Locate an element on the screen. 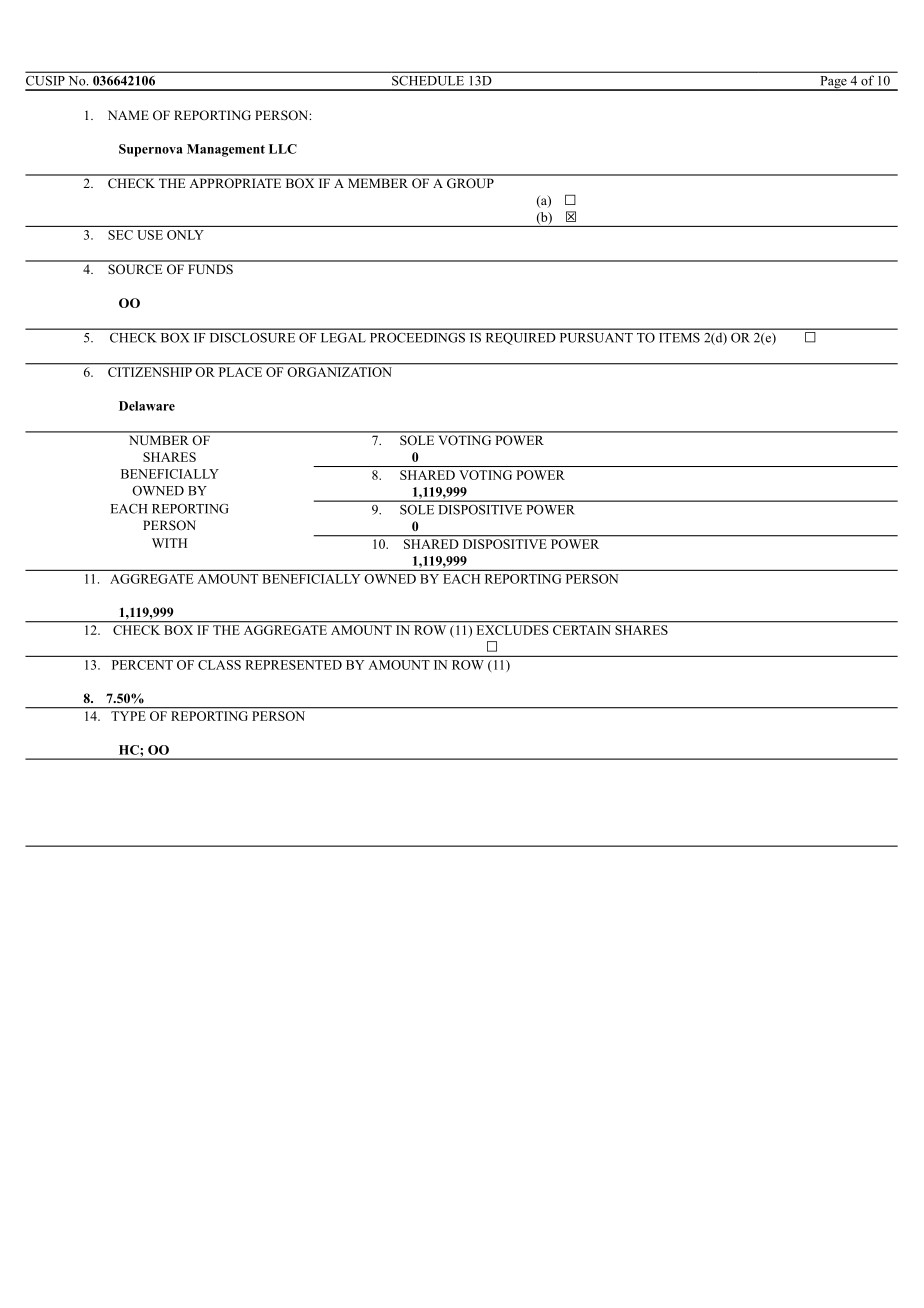 This screenshot has width=924, height=1308. ITEMS is located at coordinates (680, 338).
